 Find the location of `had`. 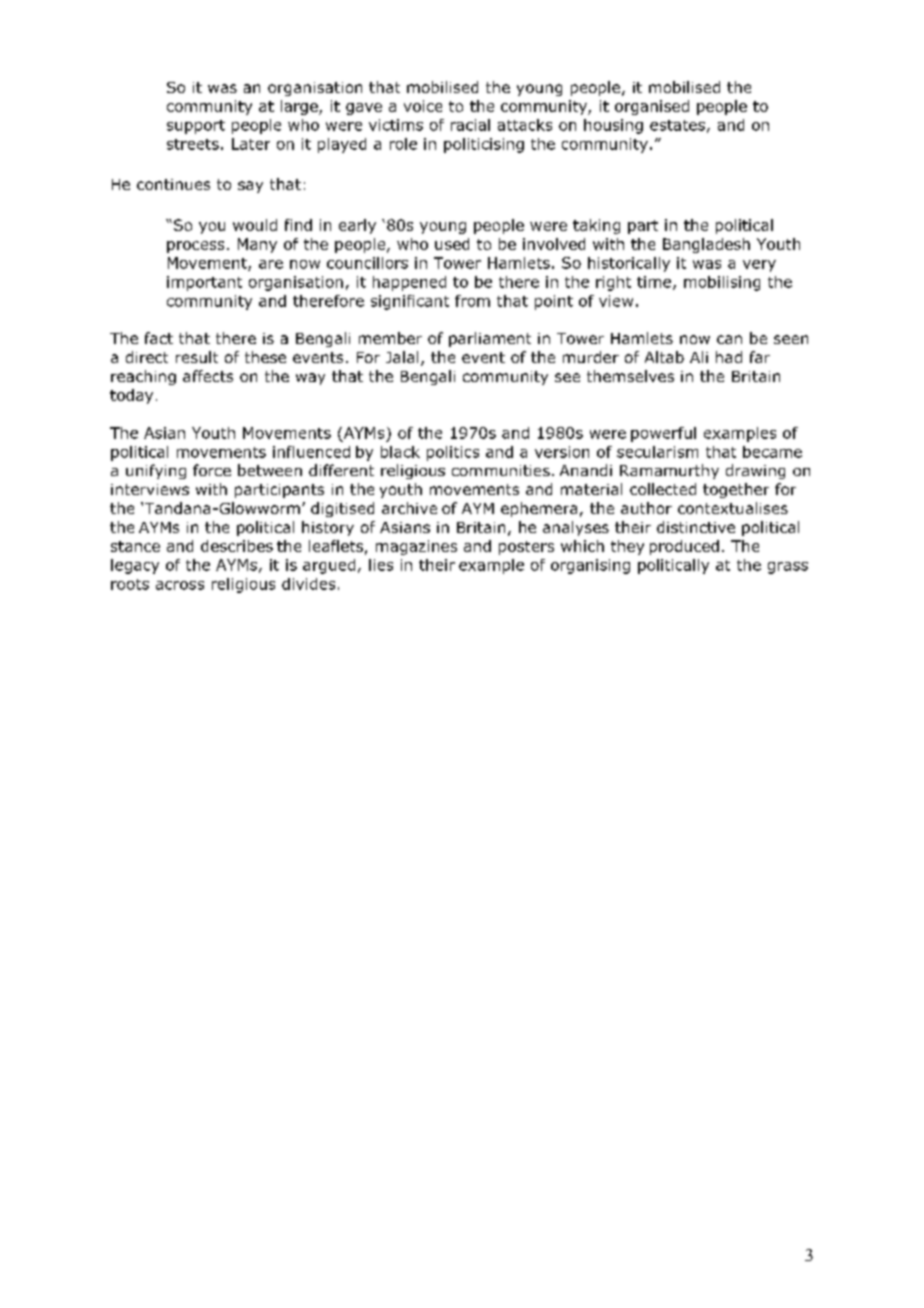

had is located at coordinates (729, 357).
